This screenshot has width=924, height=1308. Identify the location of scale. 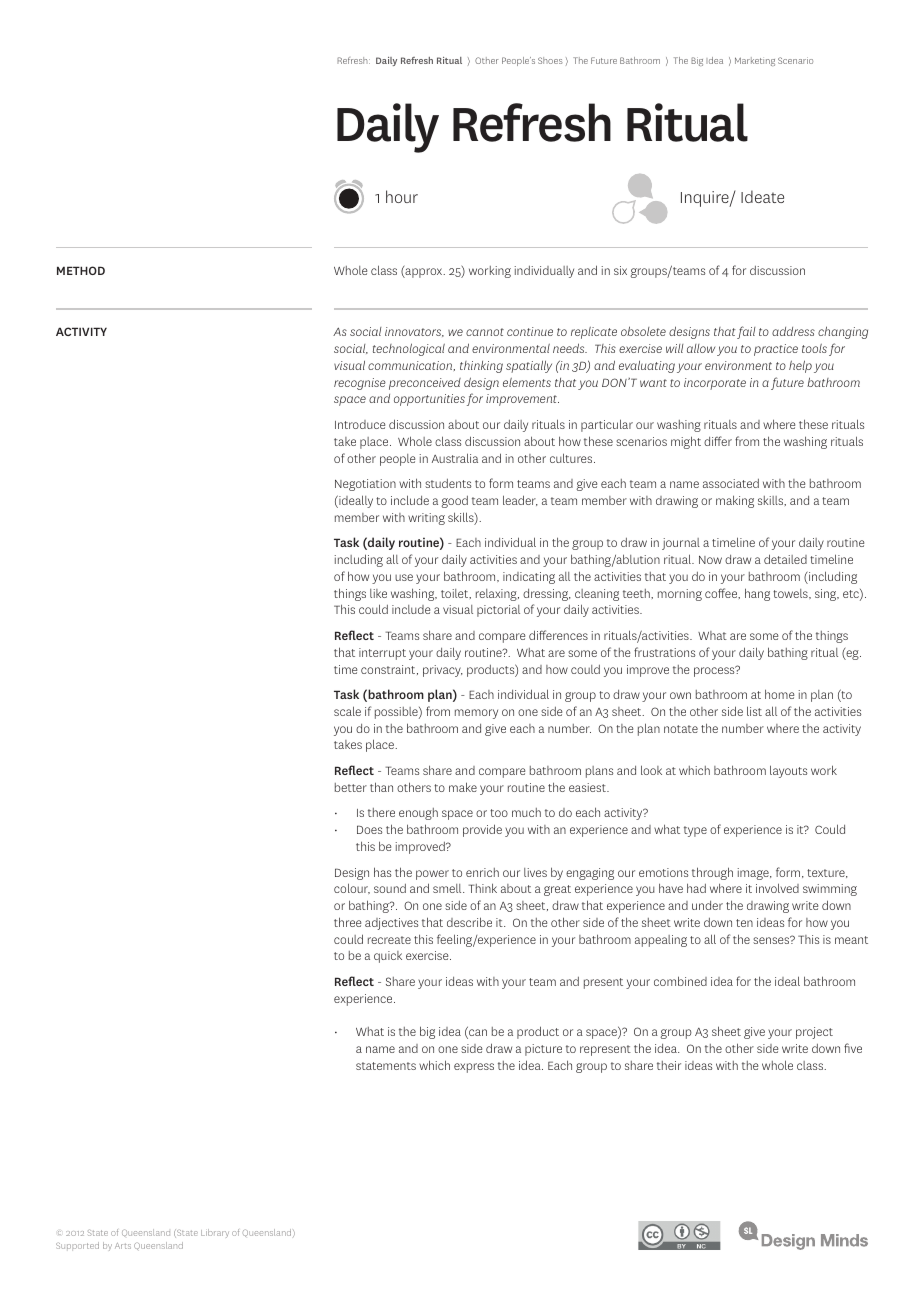
(347, 711).
